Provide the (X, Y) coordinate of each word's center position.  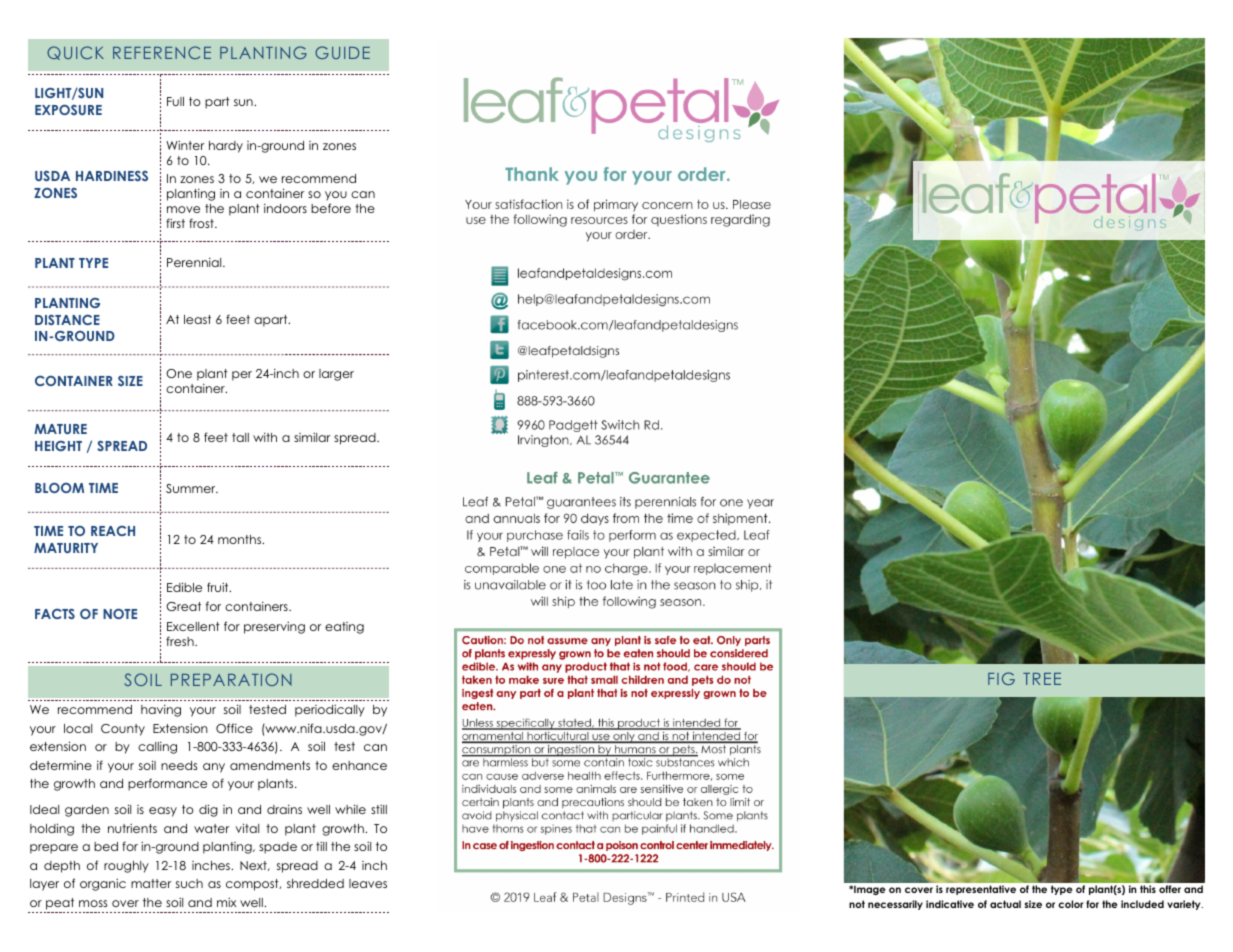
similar (312, 437)
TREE (1042, 679)
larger (336, 375)
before (331, 208)
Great (183, 606)
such (189, 883)
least (197, 319)
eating (344, 628)
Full (175, 101)
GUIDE (342, 52)
